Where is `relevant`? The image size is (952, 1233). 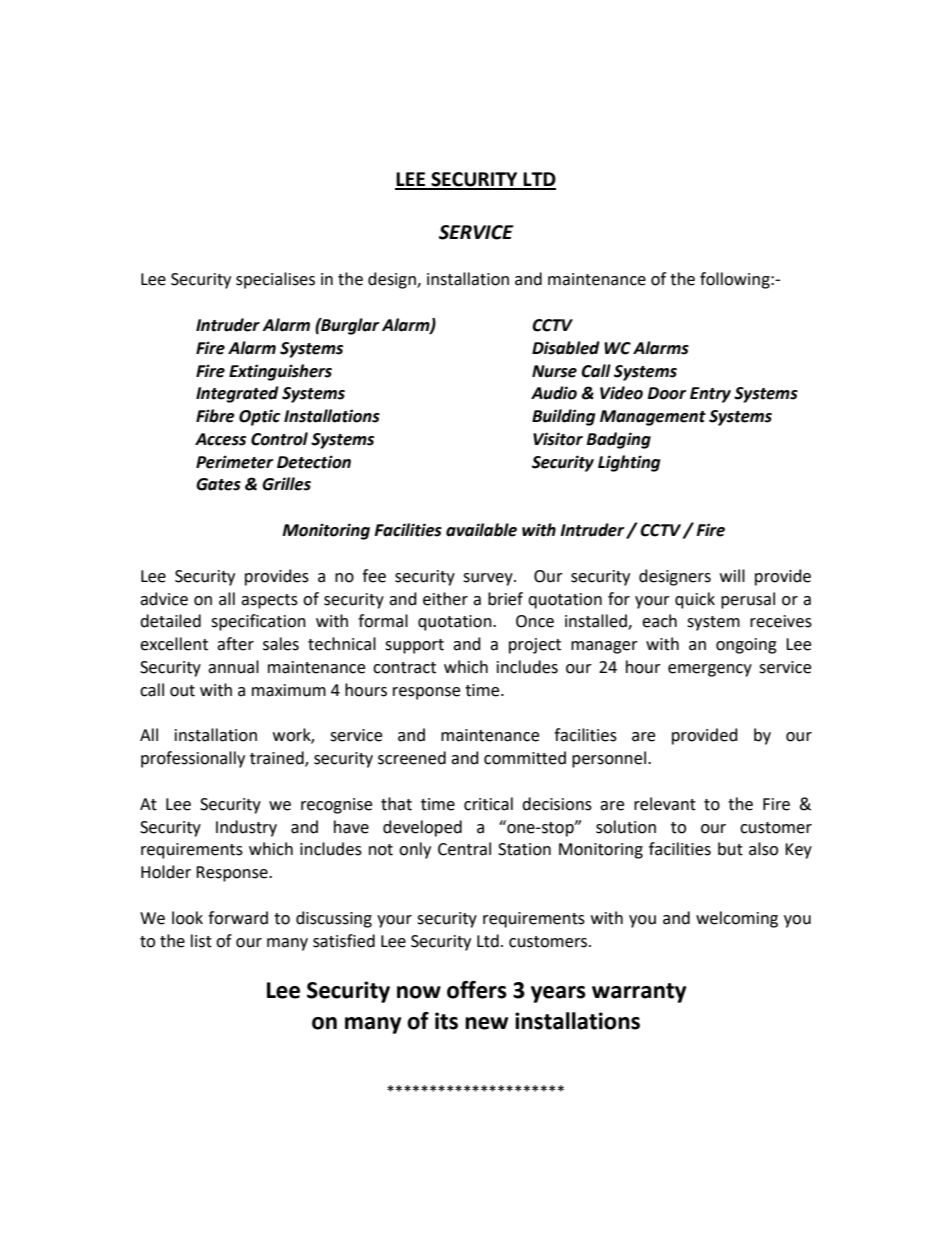
relevant is located at coordinates (665, 804).
